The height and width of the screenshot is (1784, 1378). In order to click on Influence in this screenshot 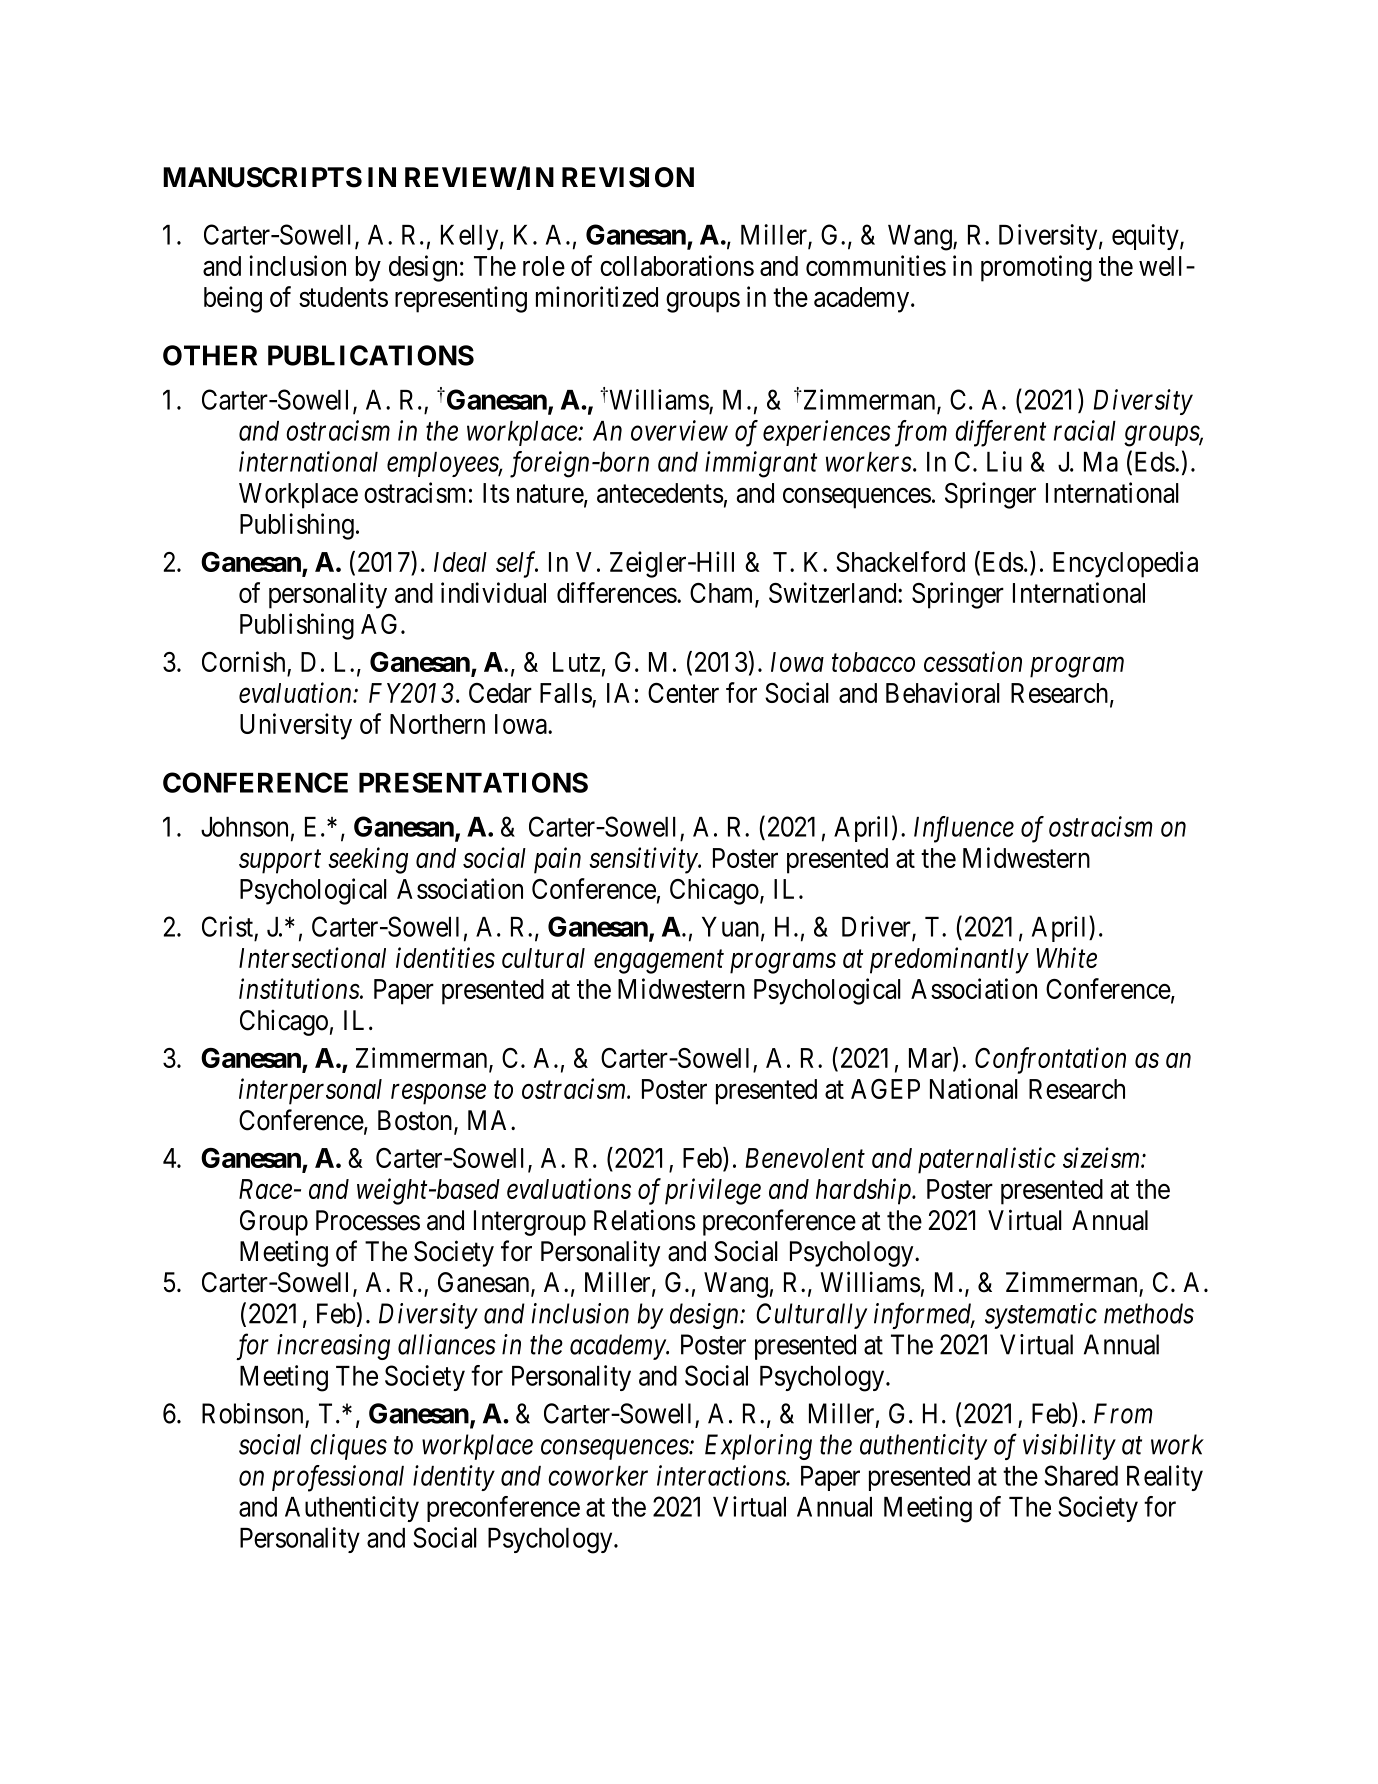, I will do `click(964, 829)`.
